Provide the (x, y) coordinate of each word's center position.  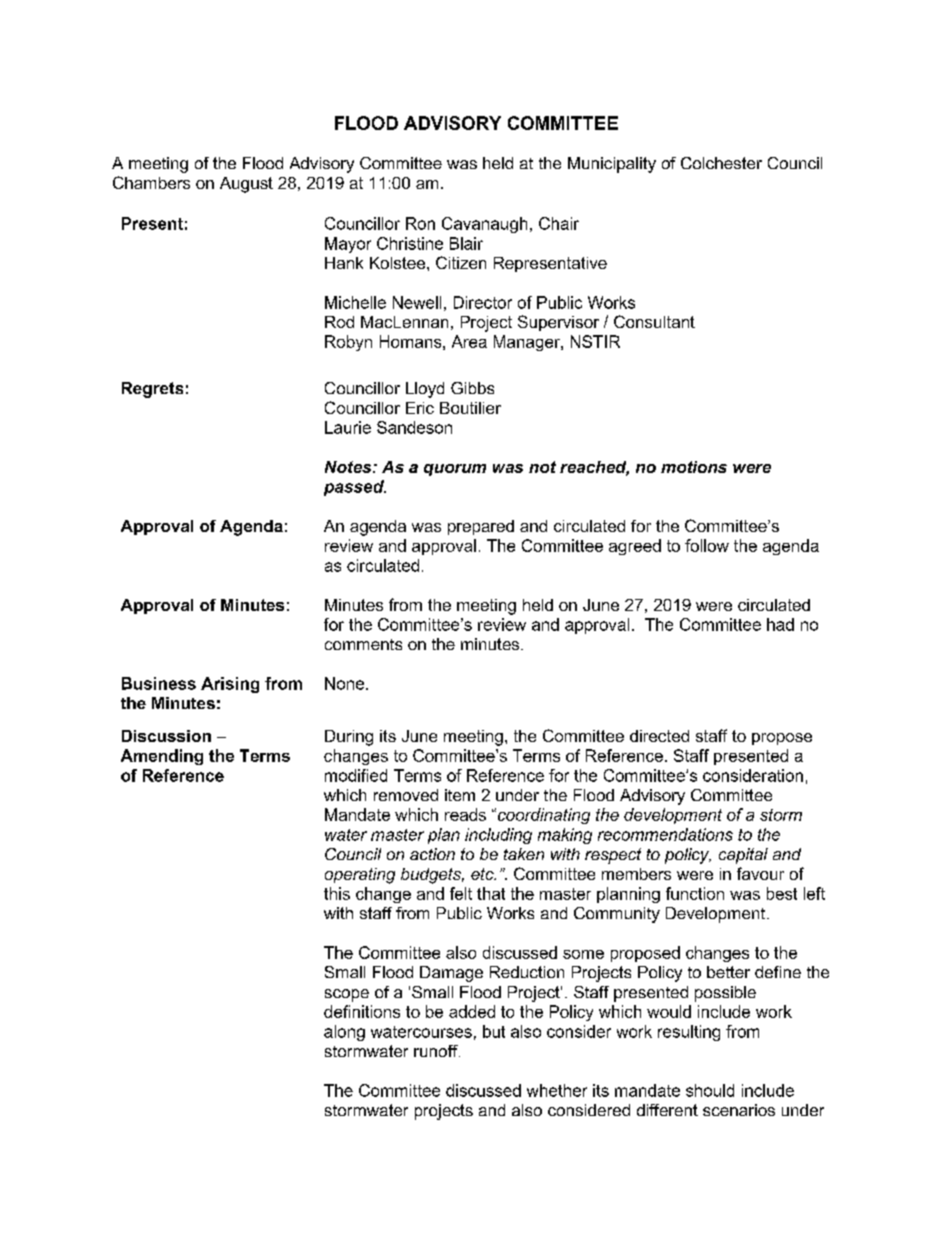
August (246, 185)
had (780, 624)
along (344, 1033)
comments (363, 644)
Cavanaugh (484, 225)
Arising (230, 685)
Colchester (721, 163)
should (710, 1090)
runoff (437, 1051)
